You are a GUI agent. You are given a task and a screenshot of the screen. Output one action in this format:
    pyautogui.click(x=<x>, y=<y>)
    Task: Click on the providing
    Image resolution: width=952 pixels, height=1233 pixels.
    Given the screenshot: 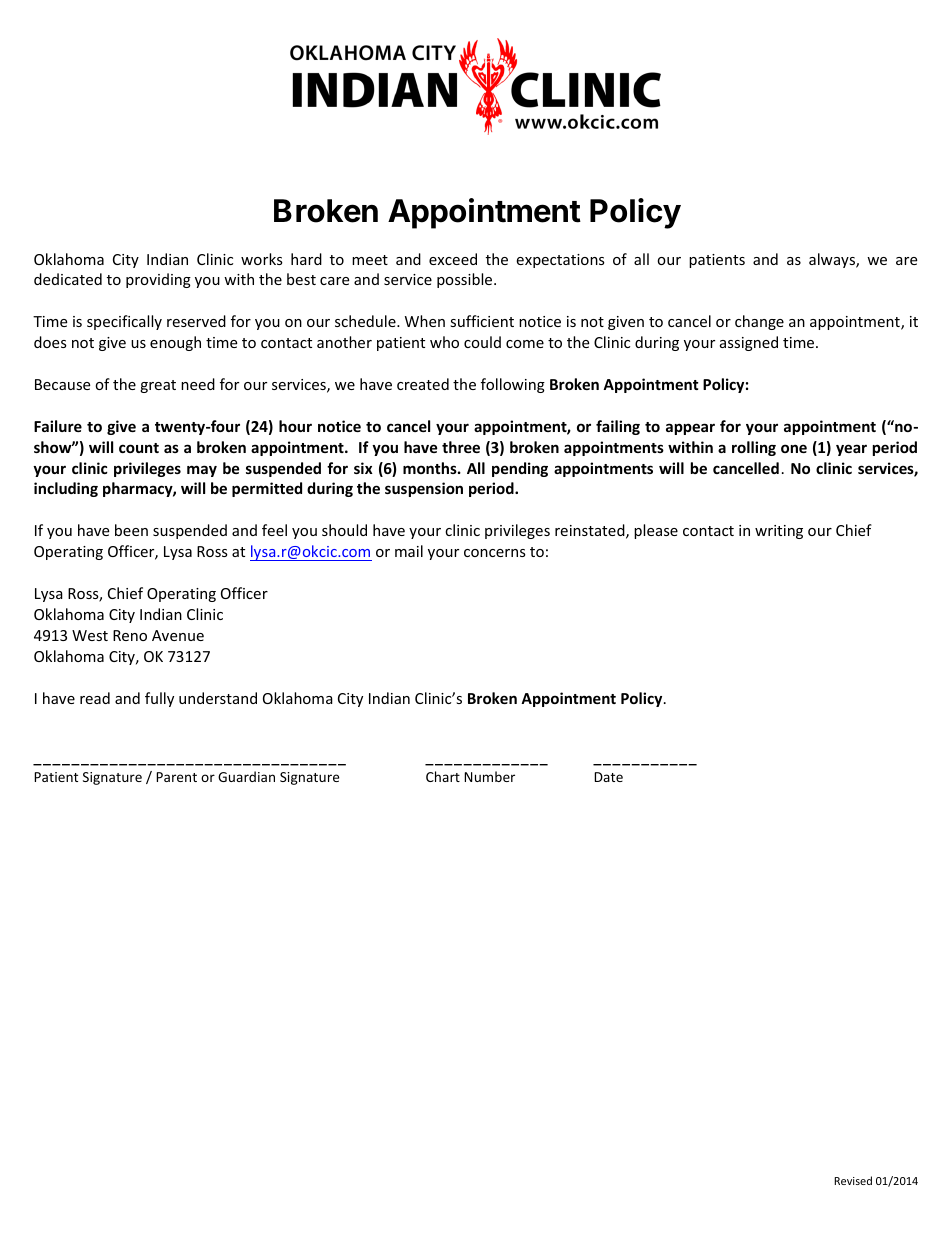 What is the action you would take?
    pyautogui.click(x=158, y=280)
